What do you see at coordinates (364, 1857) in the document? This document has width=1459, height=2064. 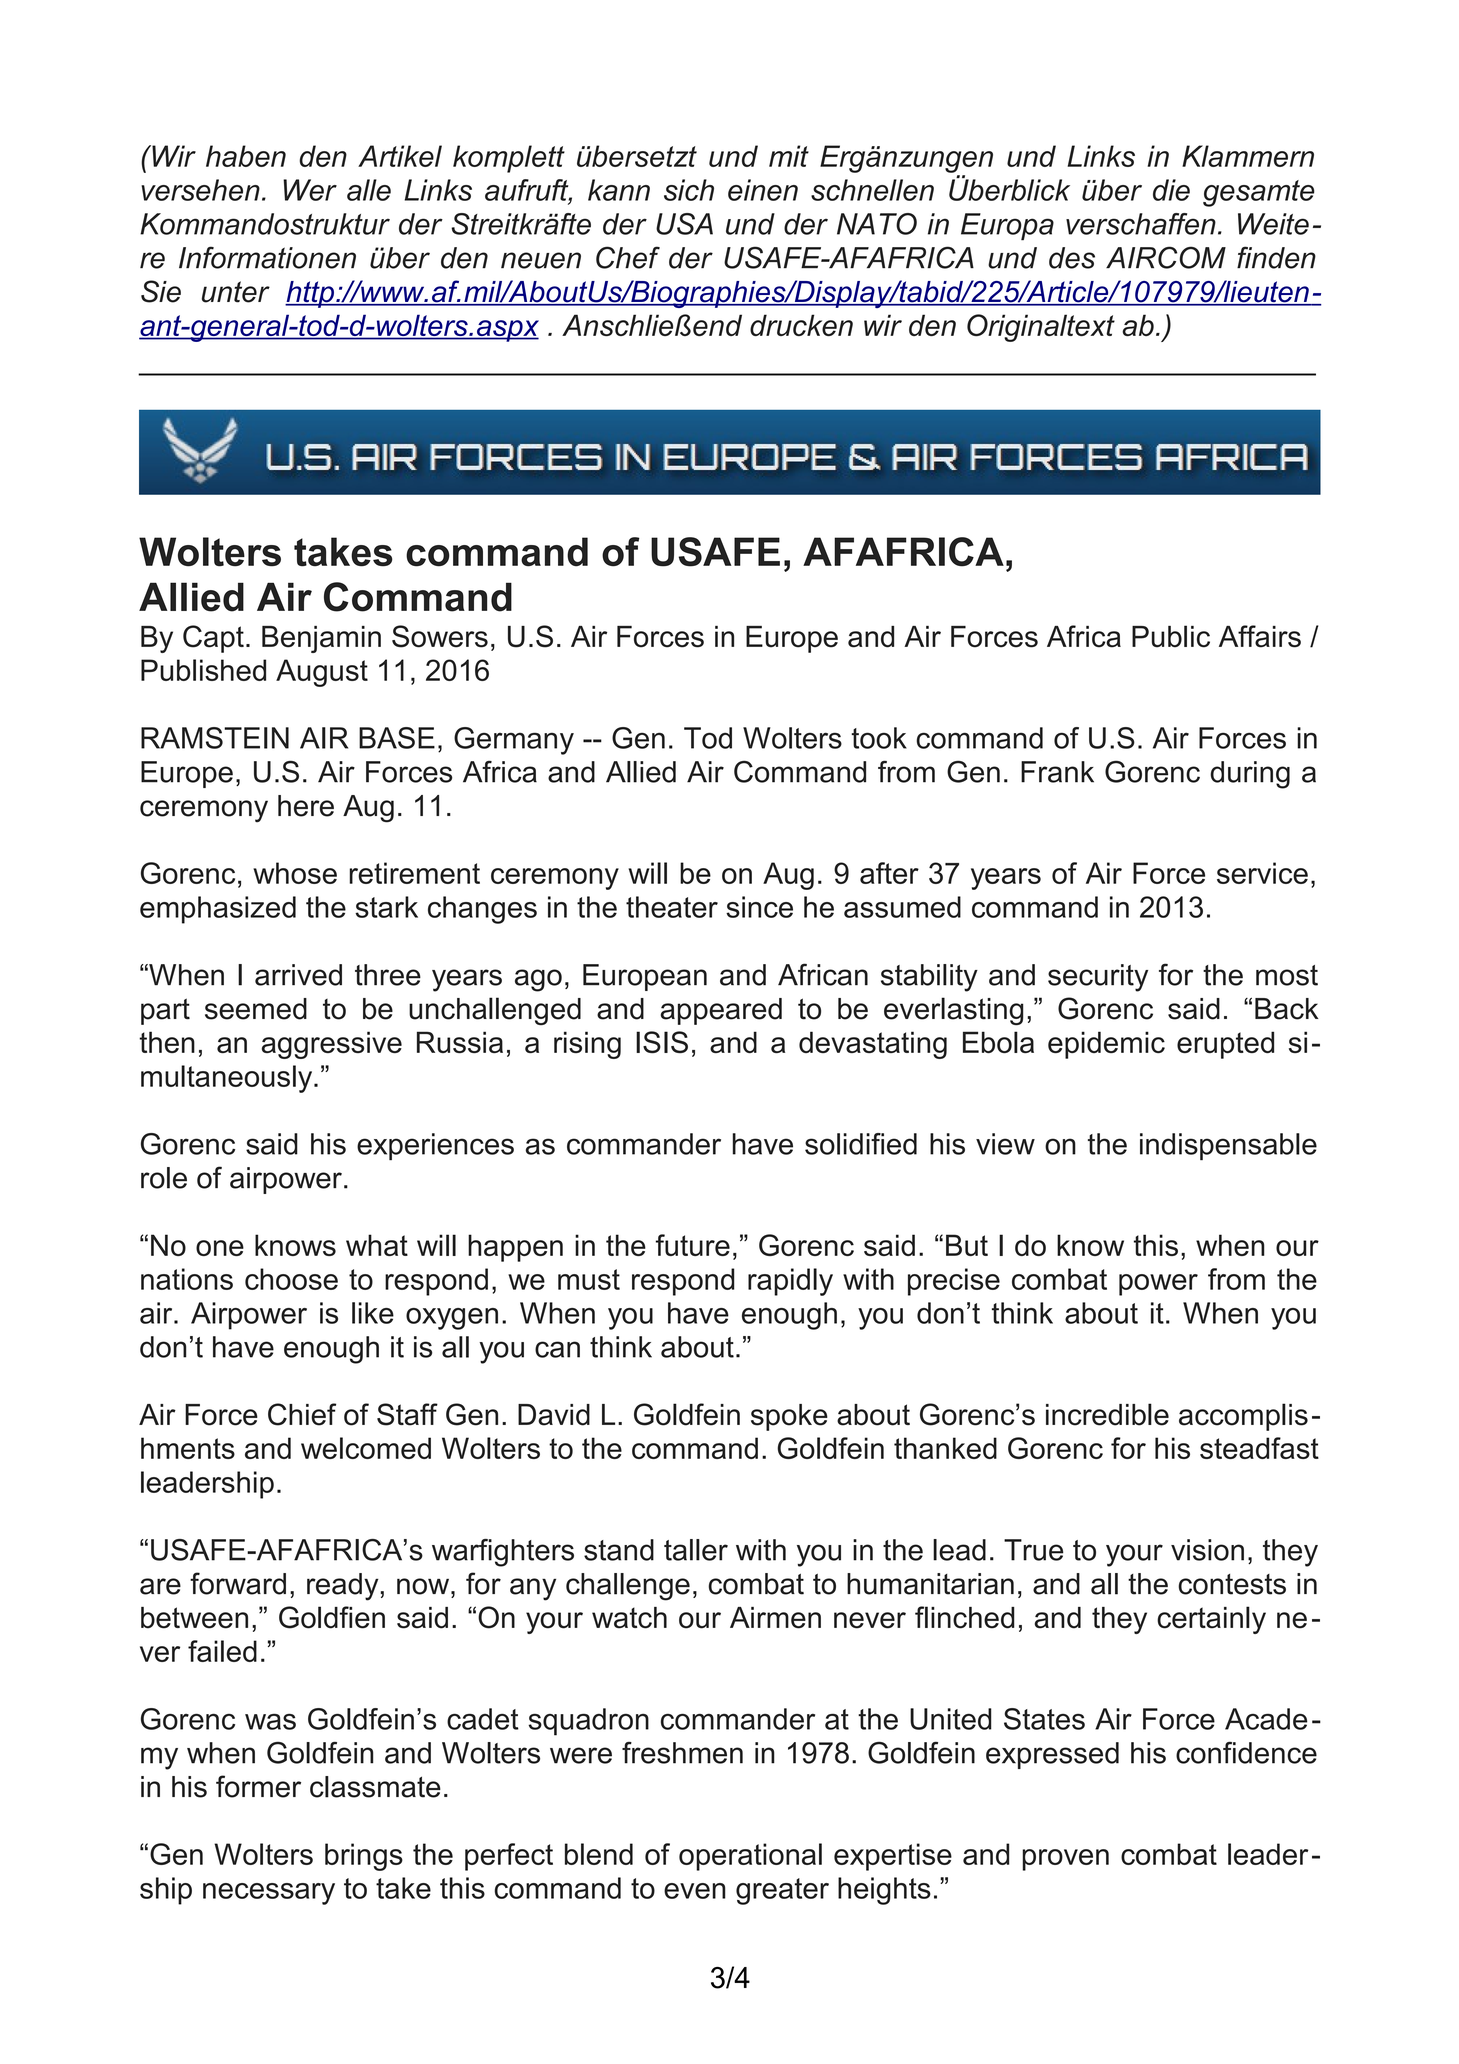 I see `brings` at bounding box center [364, 1857].
